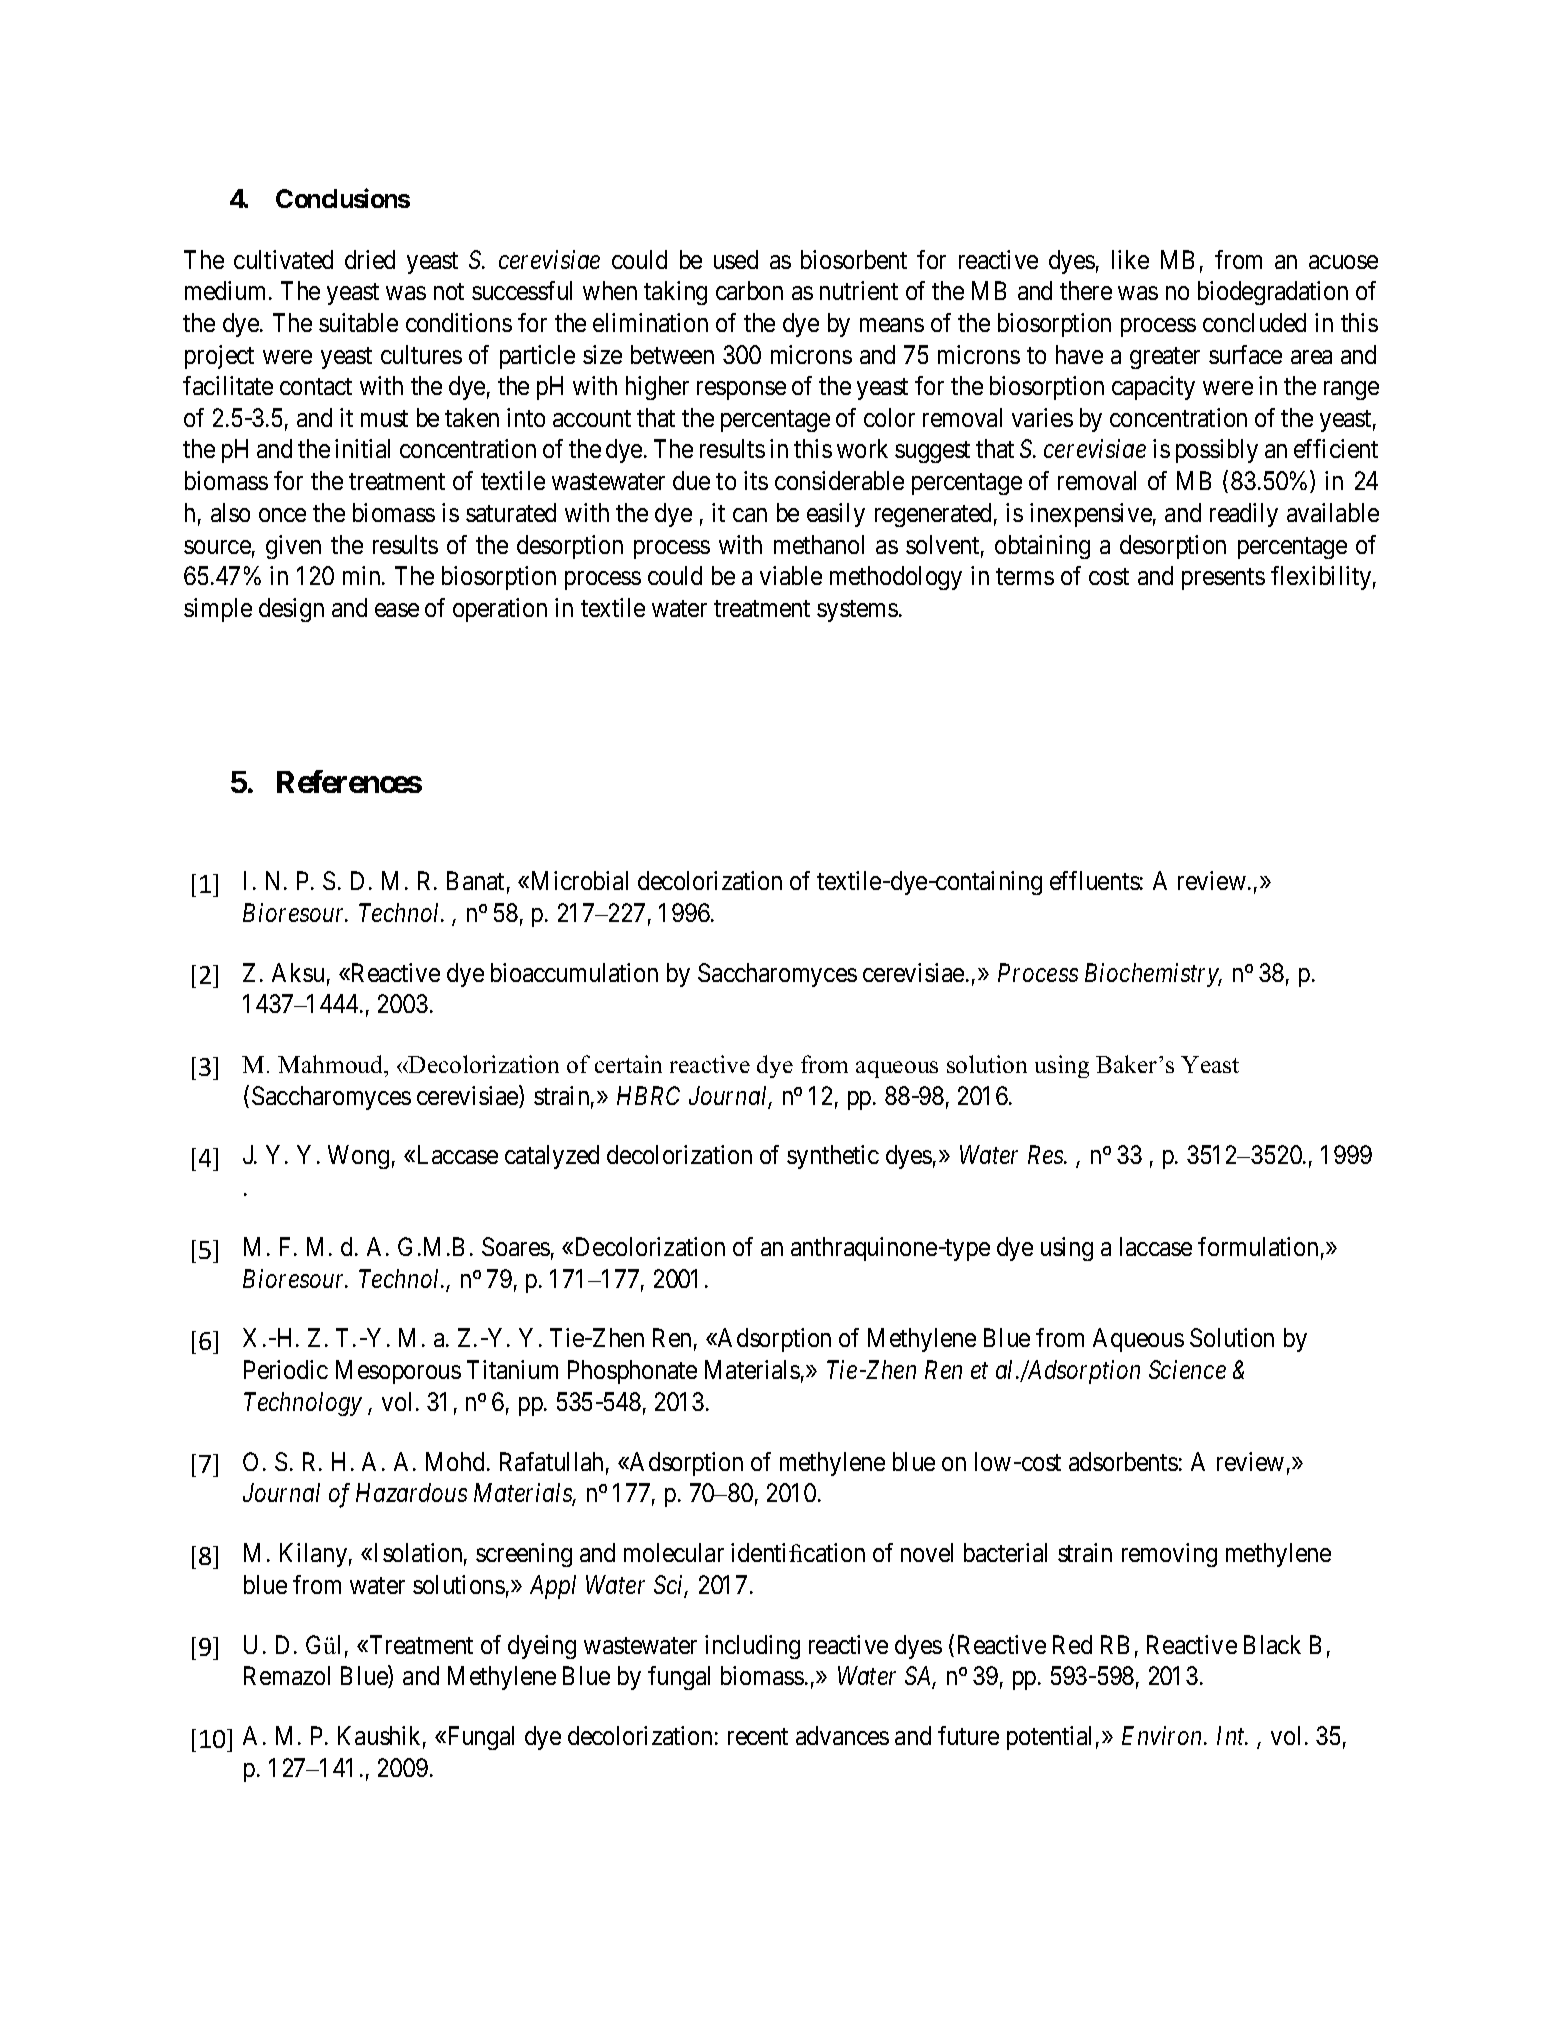 This document has width=1562, height=2022. I want to click on dyeing, so click(542, 1647).
